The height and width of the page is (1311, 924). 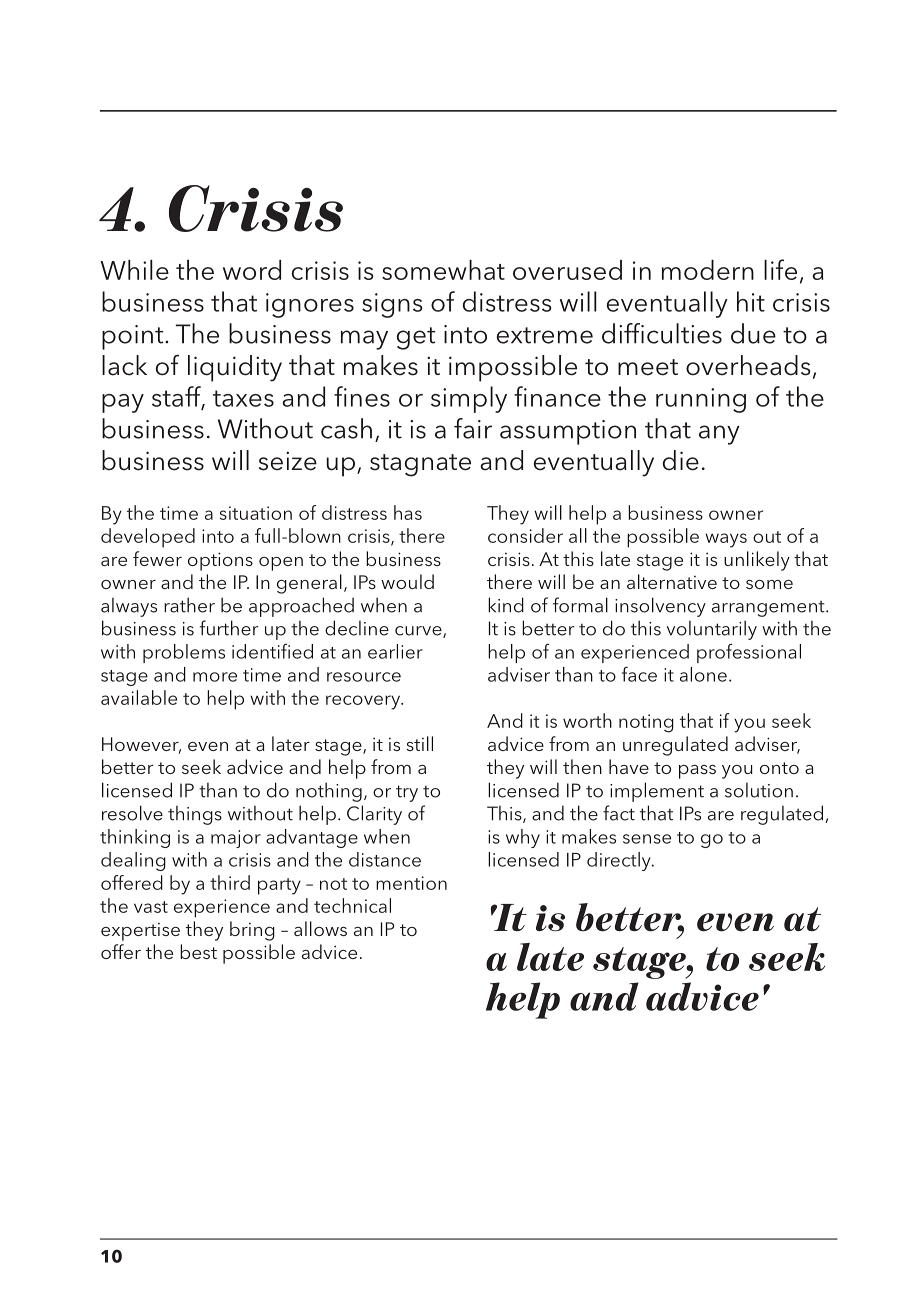 I want to click on best, so click(x=198, y=951).
